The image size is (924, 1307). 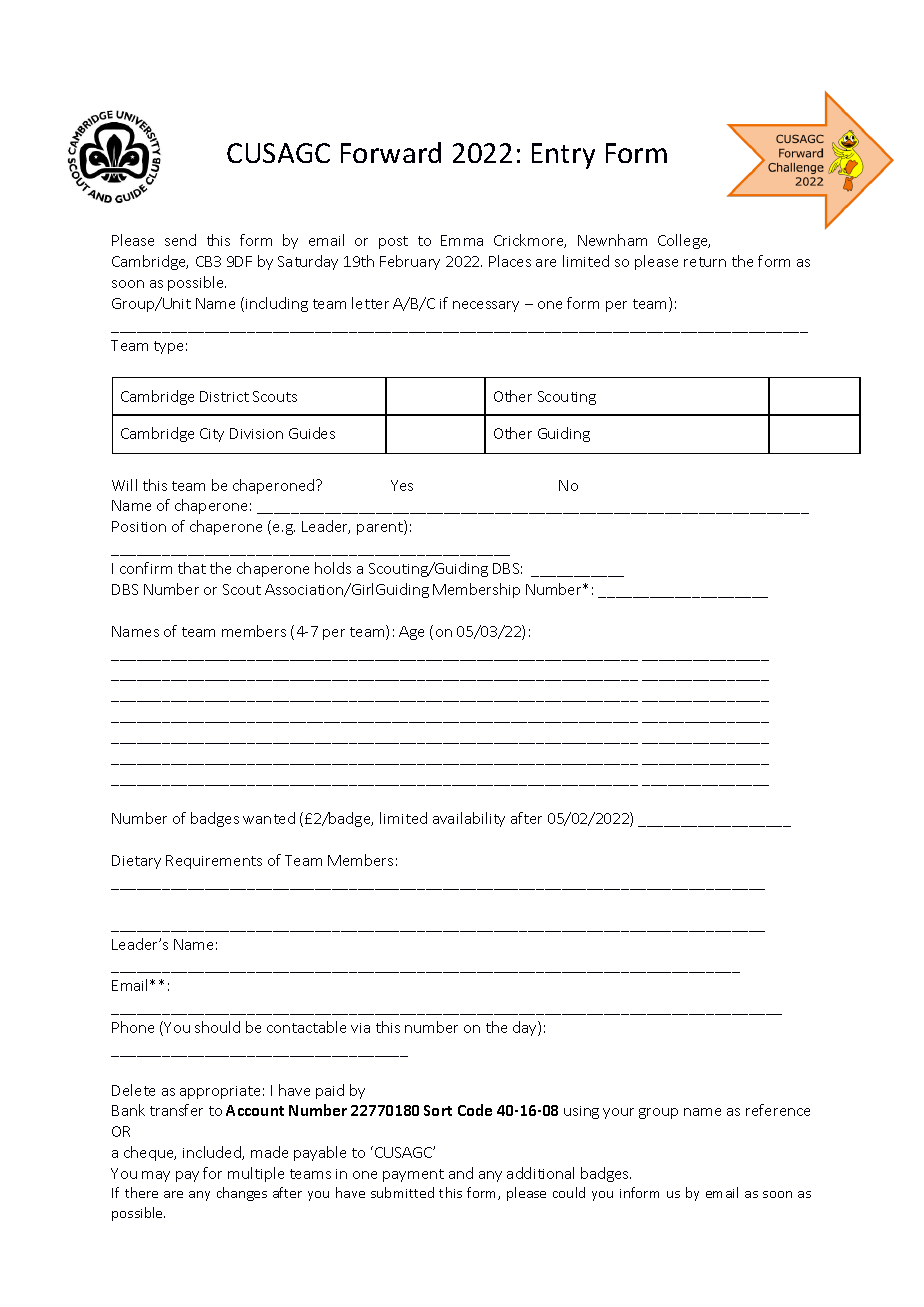 I want to click on Forward, so click(x=391, y=152).
